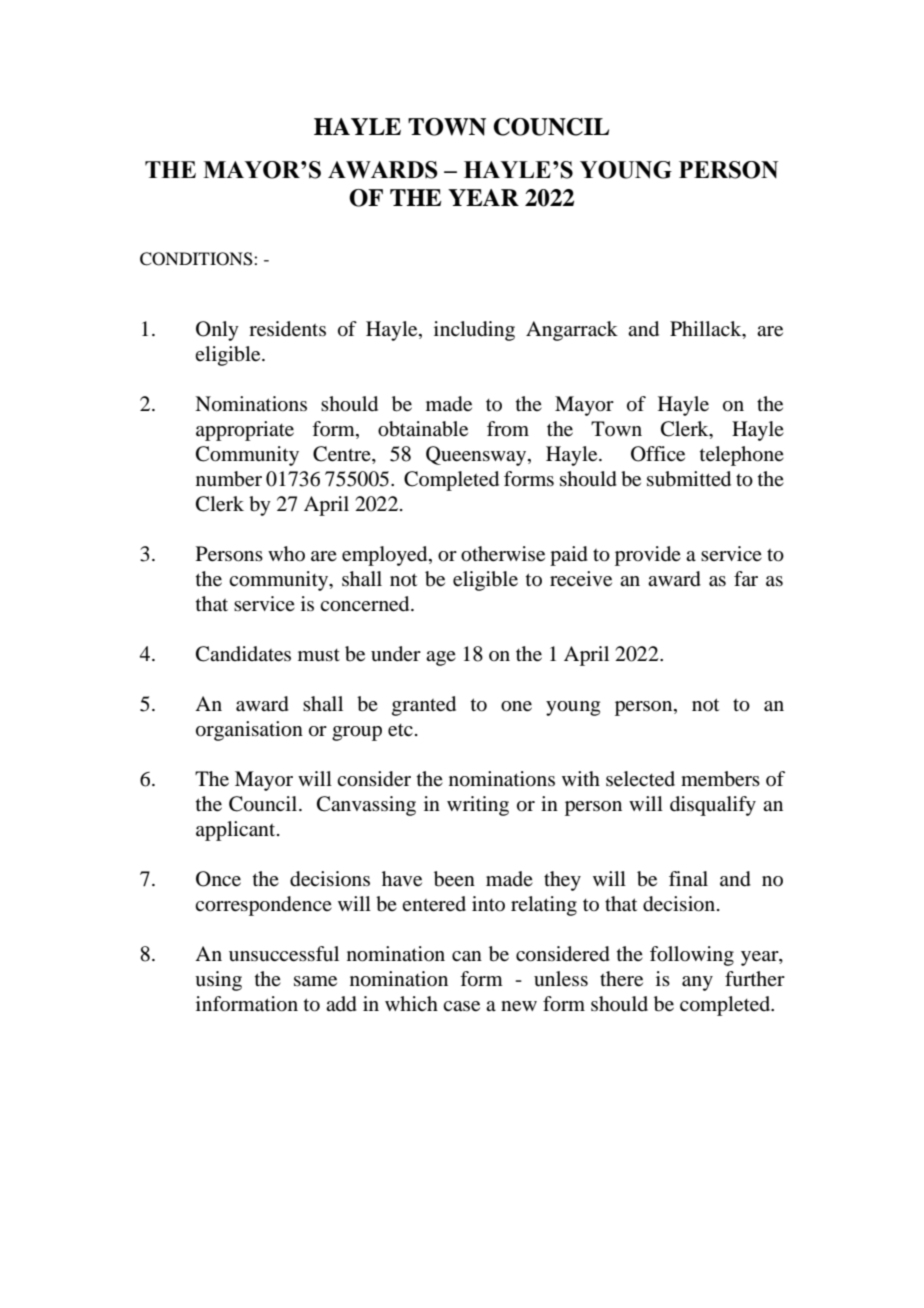 The image size is (924, 1308). I want to click on etc, so click(400, 730).
